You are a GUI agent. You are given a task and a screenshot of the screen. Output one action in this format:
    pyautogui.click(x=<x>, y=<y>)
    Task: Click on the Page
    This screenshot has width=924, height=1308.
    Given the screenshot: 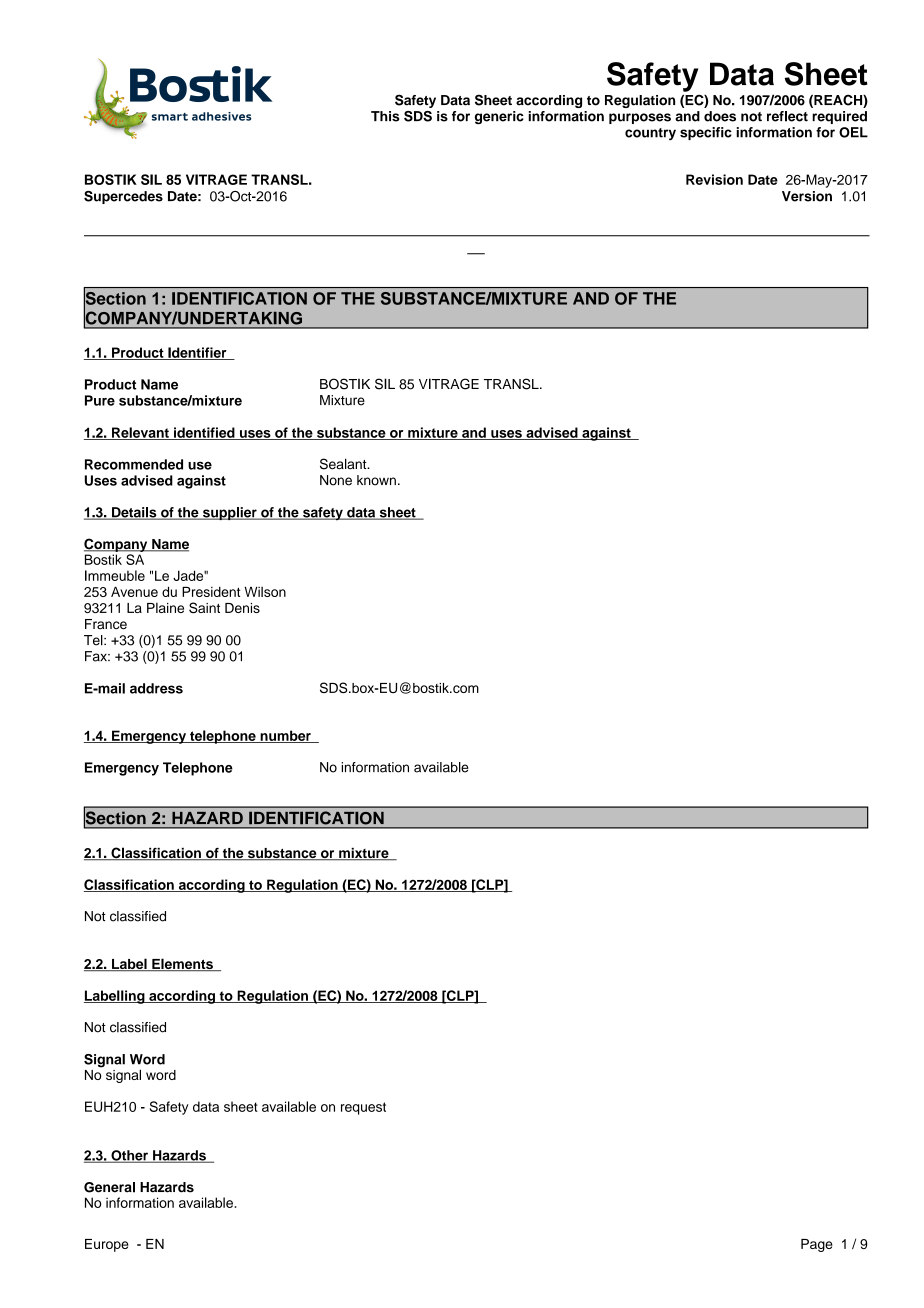 What is the action you would take?
    pyautogui.click(x=817, y=1245)
